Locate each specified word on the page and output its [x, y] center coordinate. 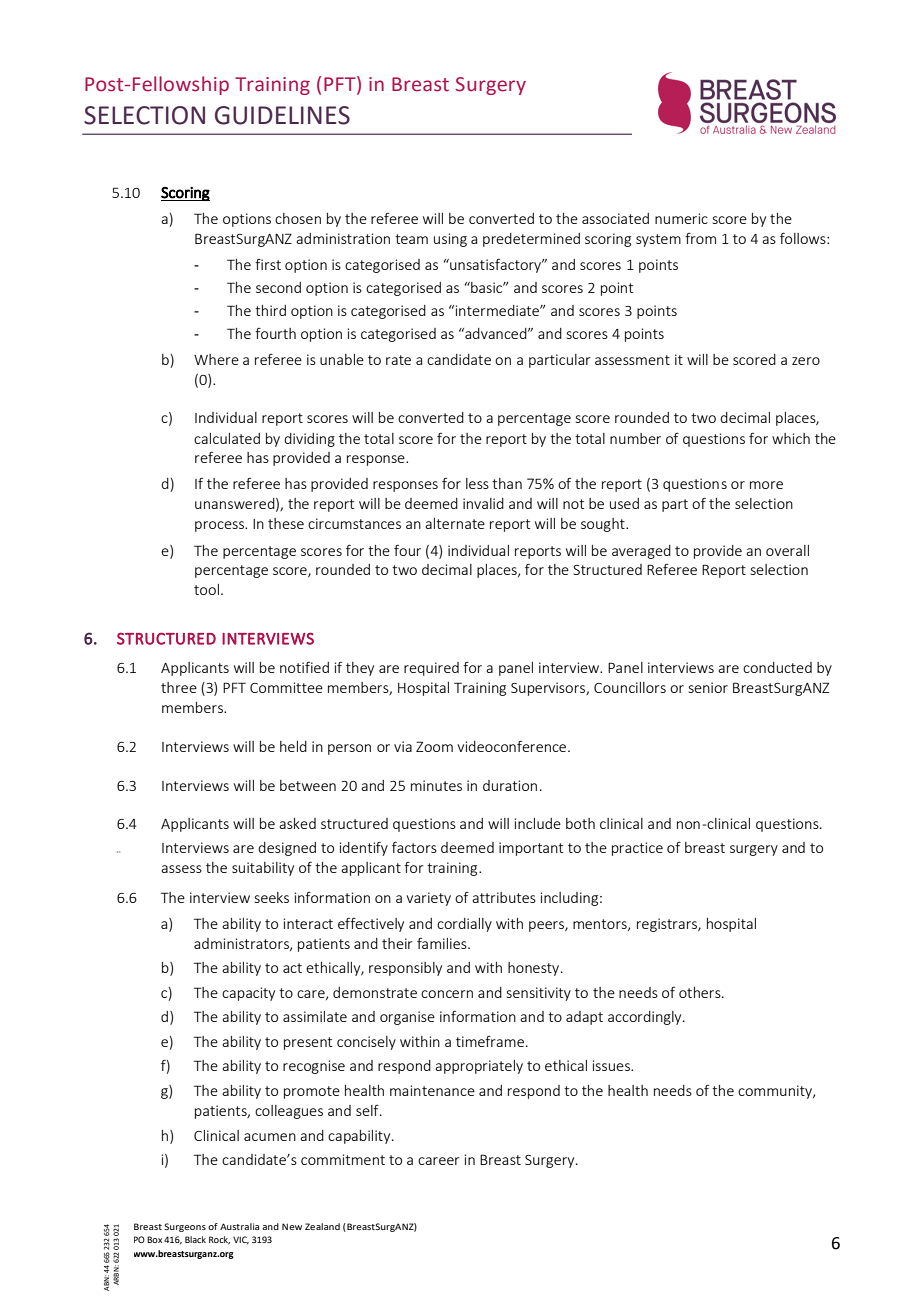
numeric [681, 218]
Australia [239, 1226]
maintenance [432, 1090]
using [450, 240]
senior [708, 687]
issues [612, 1065]
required [431, 669]
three [179, 687]
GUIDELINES [282, 115]
